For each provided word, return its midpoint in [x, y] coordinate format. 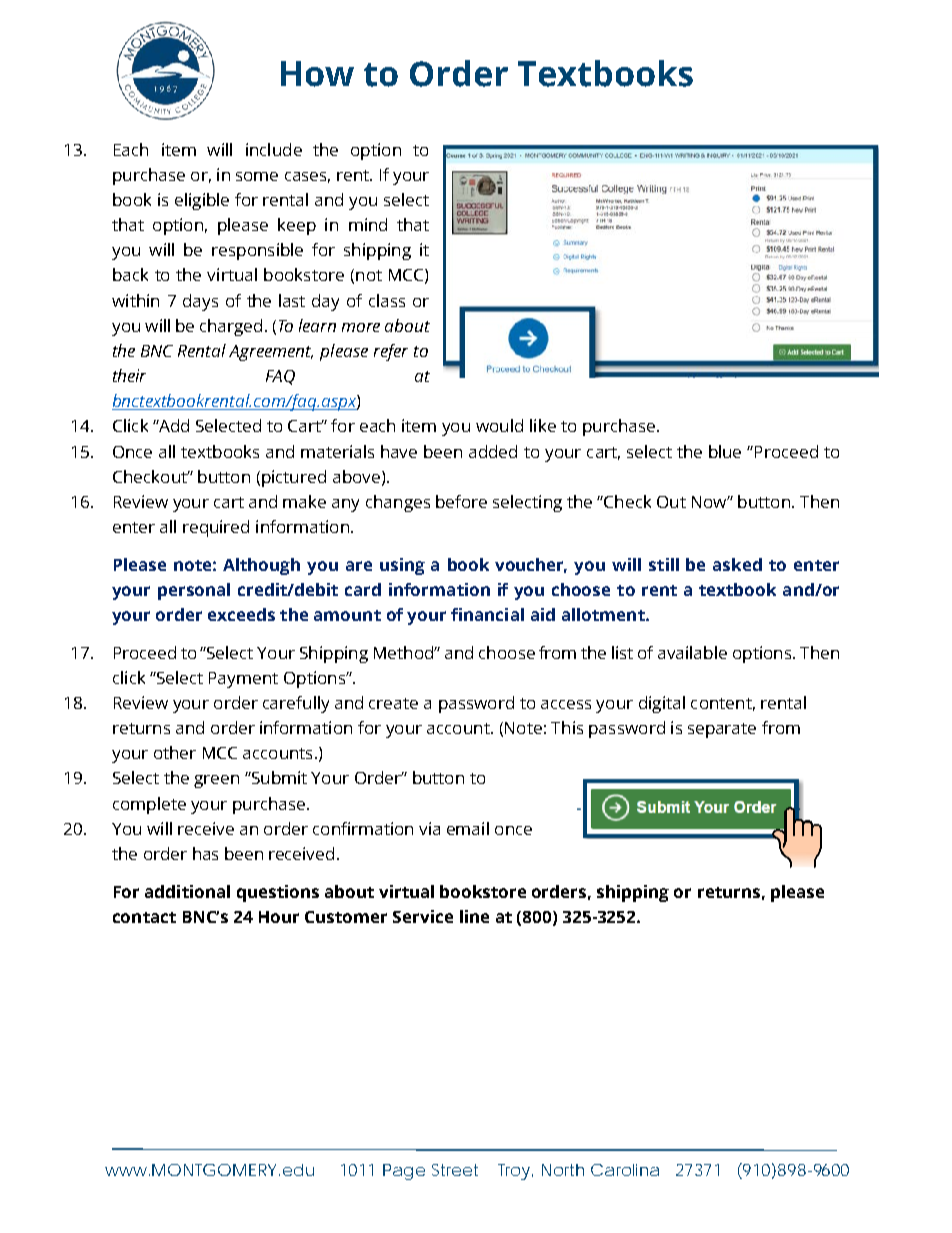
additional [187, 891]
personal [194, 591]
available [692, 652]
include [274, 149]
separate [722, 730]
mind [368, 224]
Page [404, 1172]
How [317, 74]
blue [725, 451]
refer [391, 352]
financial [487, 614]
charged [231, 327]
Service [423, 916]
